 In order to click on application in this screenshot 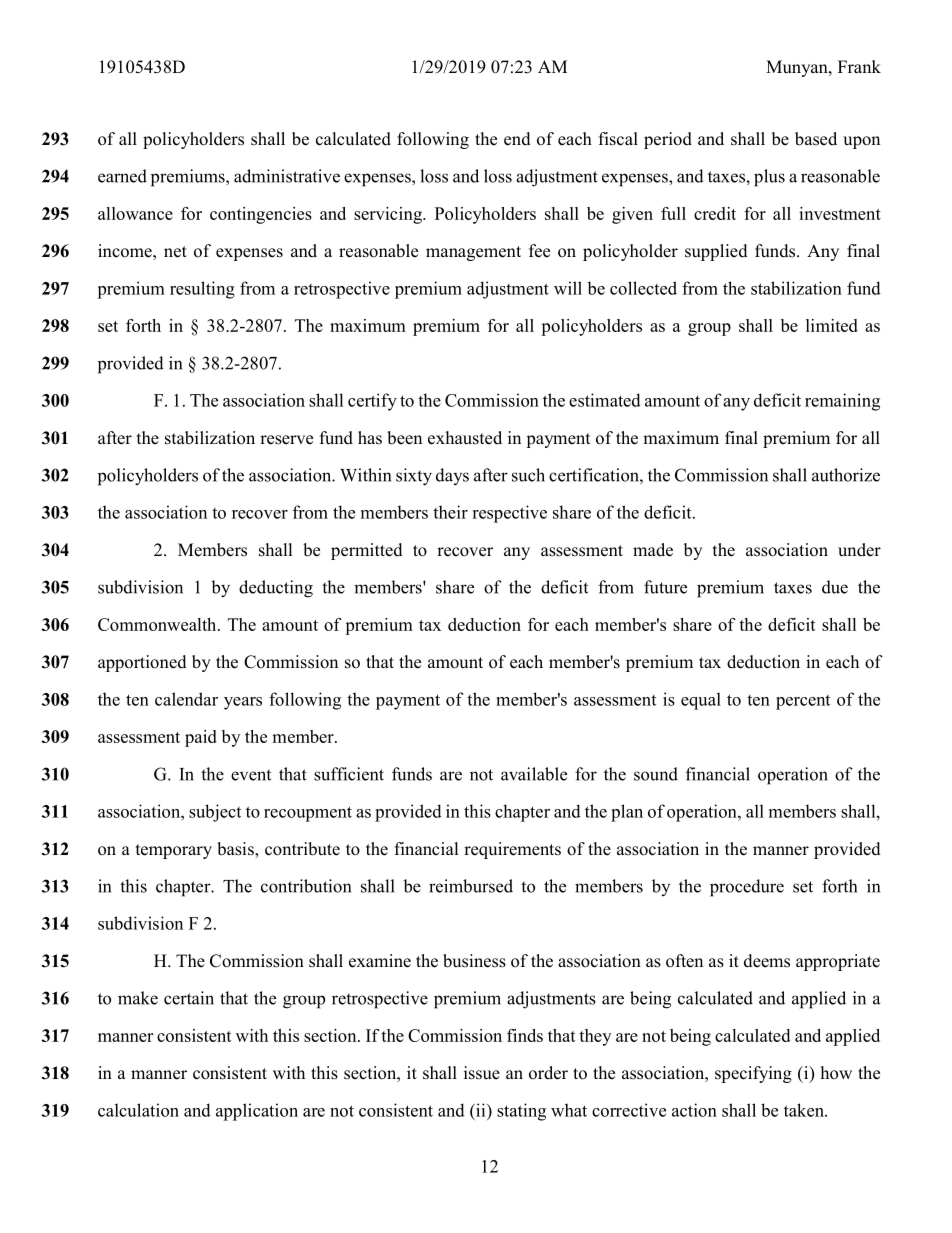, I will do `click(257, 1112)`.
